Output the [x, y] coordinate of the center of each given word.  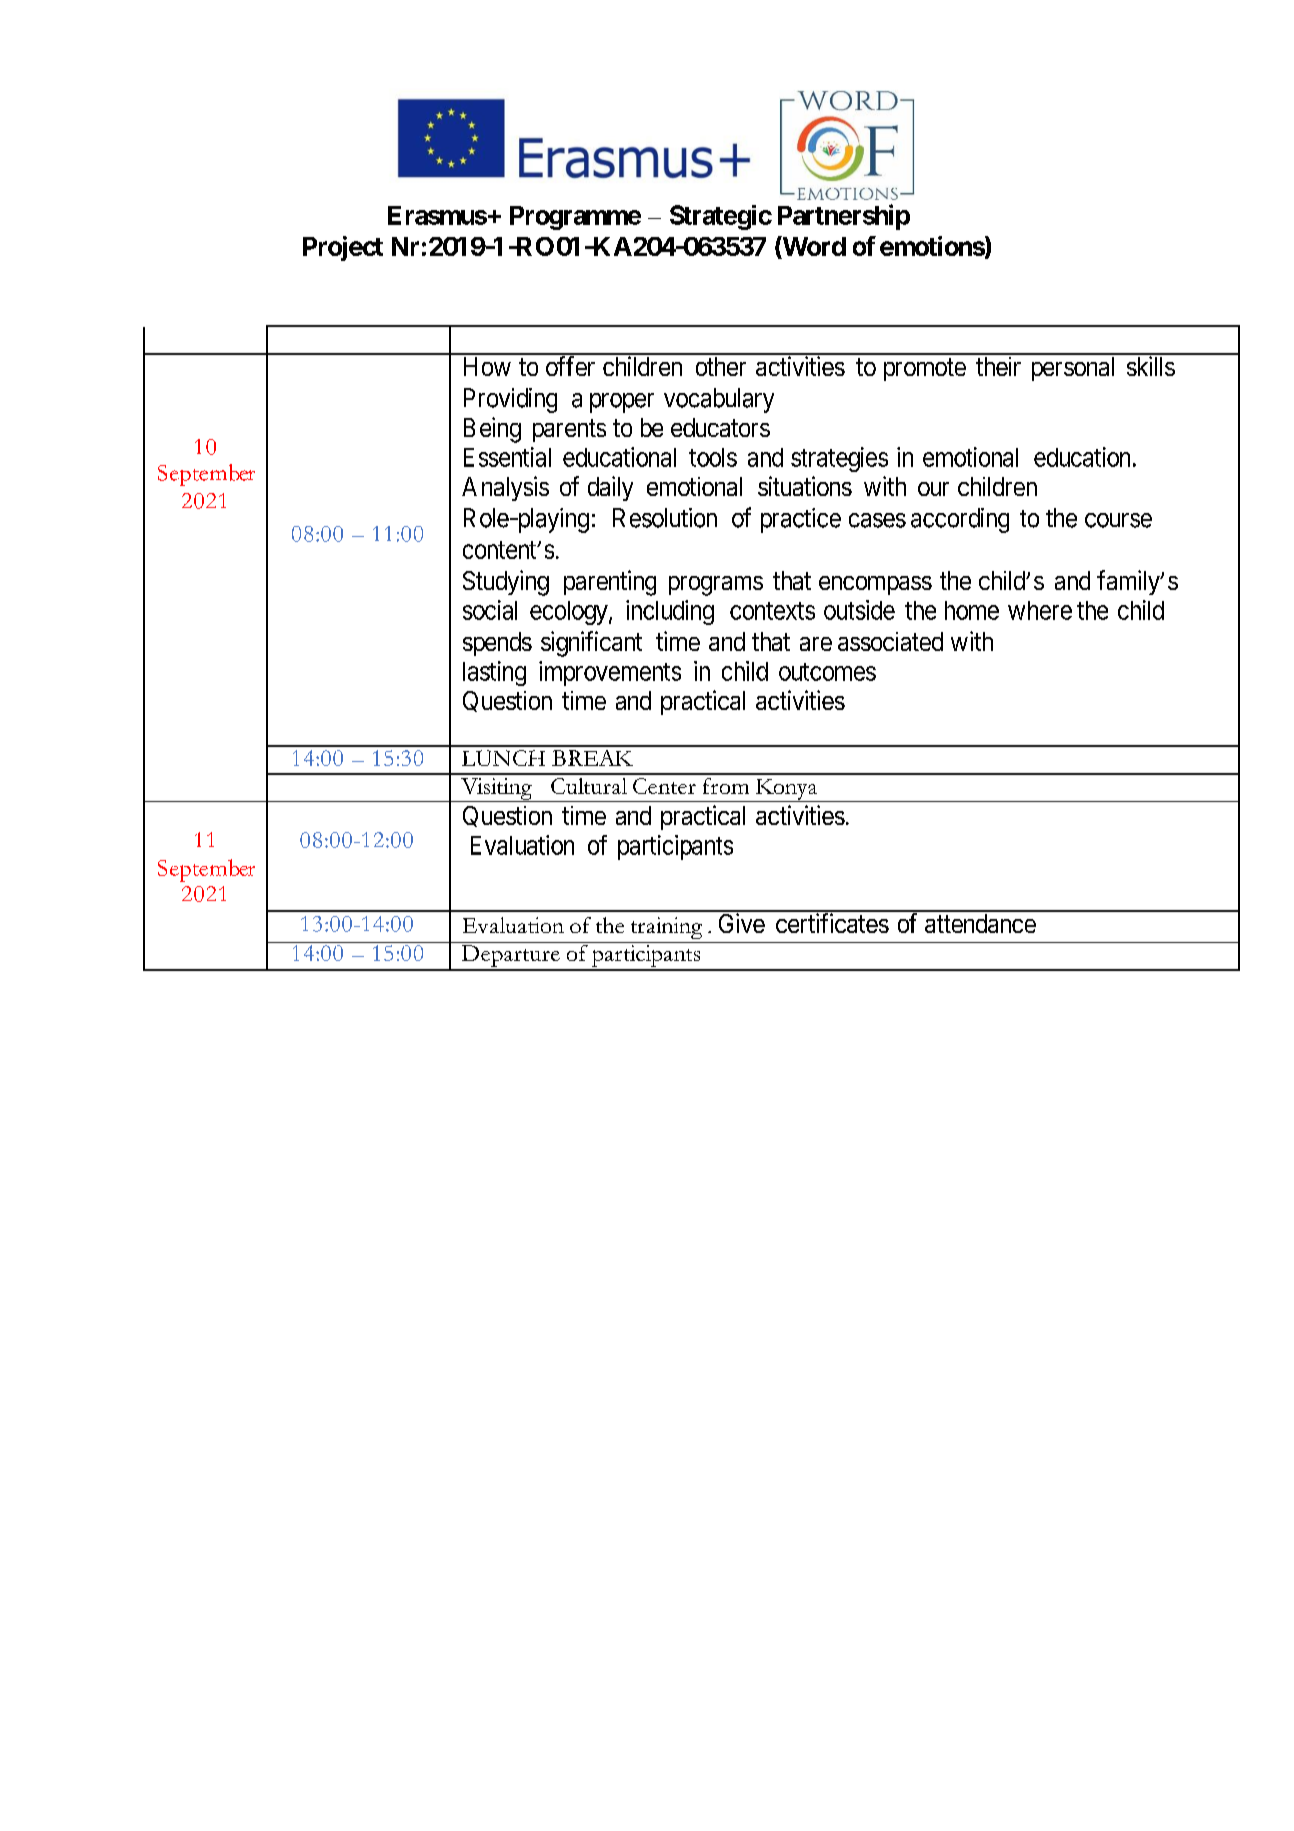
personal [1073, 369]
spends [497, 644]
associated [890, 641]
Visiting [496, 790]
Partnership [844, 217]
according [960, 520]
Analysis [505, 488]
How [487, 366]
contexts [772, 611]
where [1040, 610]
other [721, 366]
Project [343, 248]
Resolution [665, 518]
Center [664, 786]
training [666, 928]
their [998, 366]
